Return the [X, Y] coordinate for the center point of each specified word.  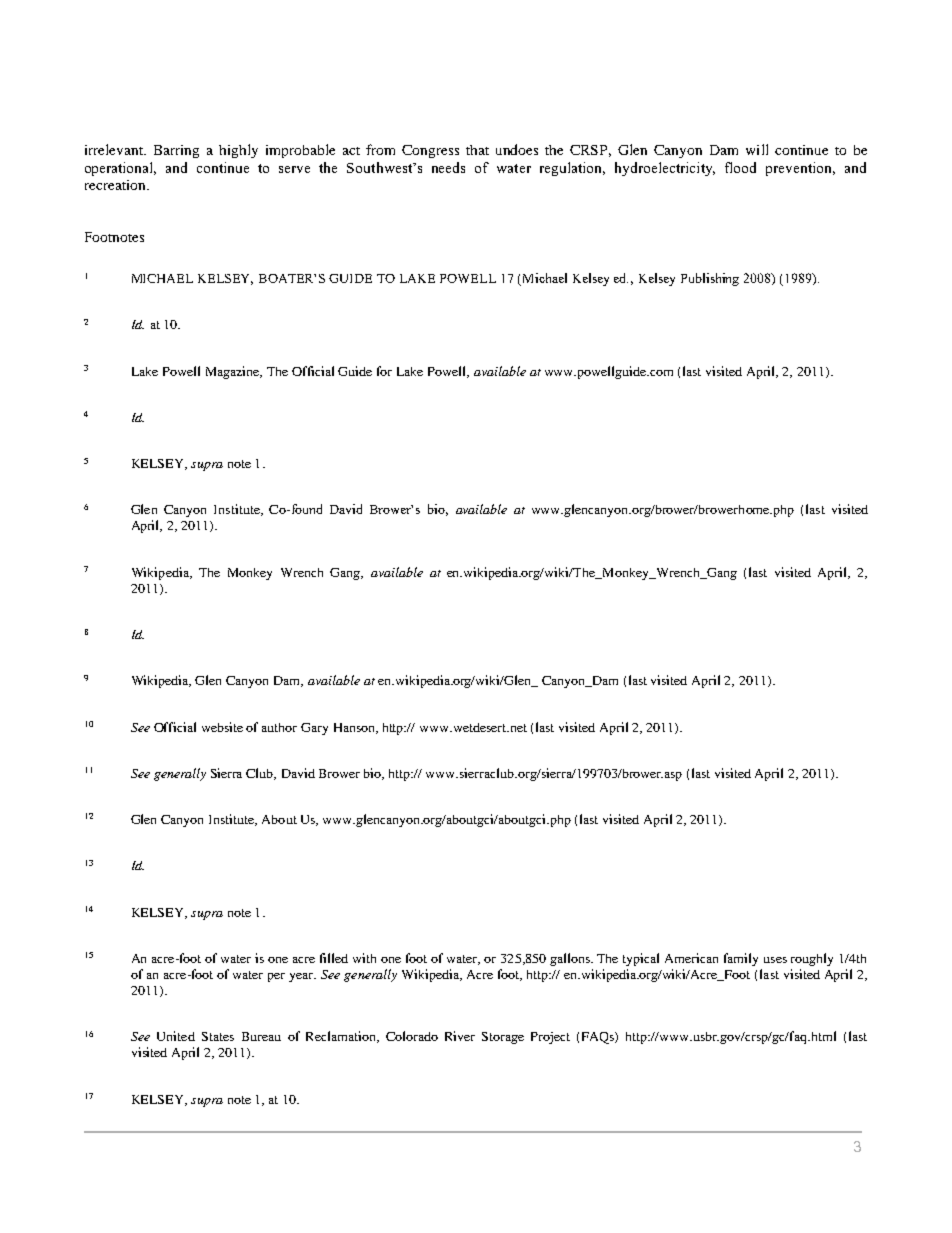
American [691, 958]
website [222, 727]
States [218, 1036]
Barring [176, 151]
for [384, 371]
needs [448, 167]
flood [740, 167]
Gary [314, 729]
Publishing [710, 279]
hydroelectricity [665, 169]
